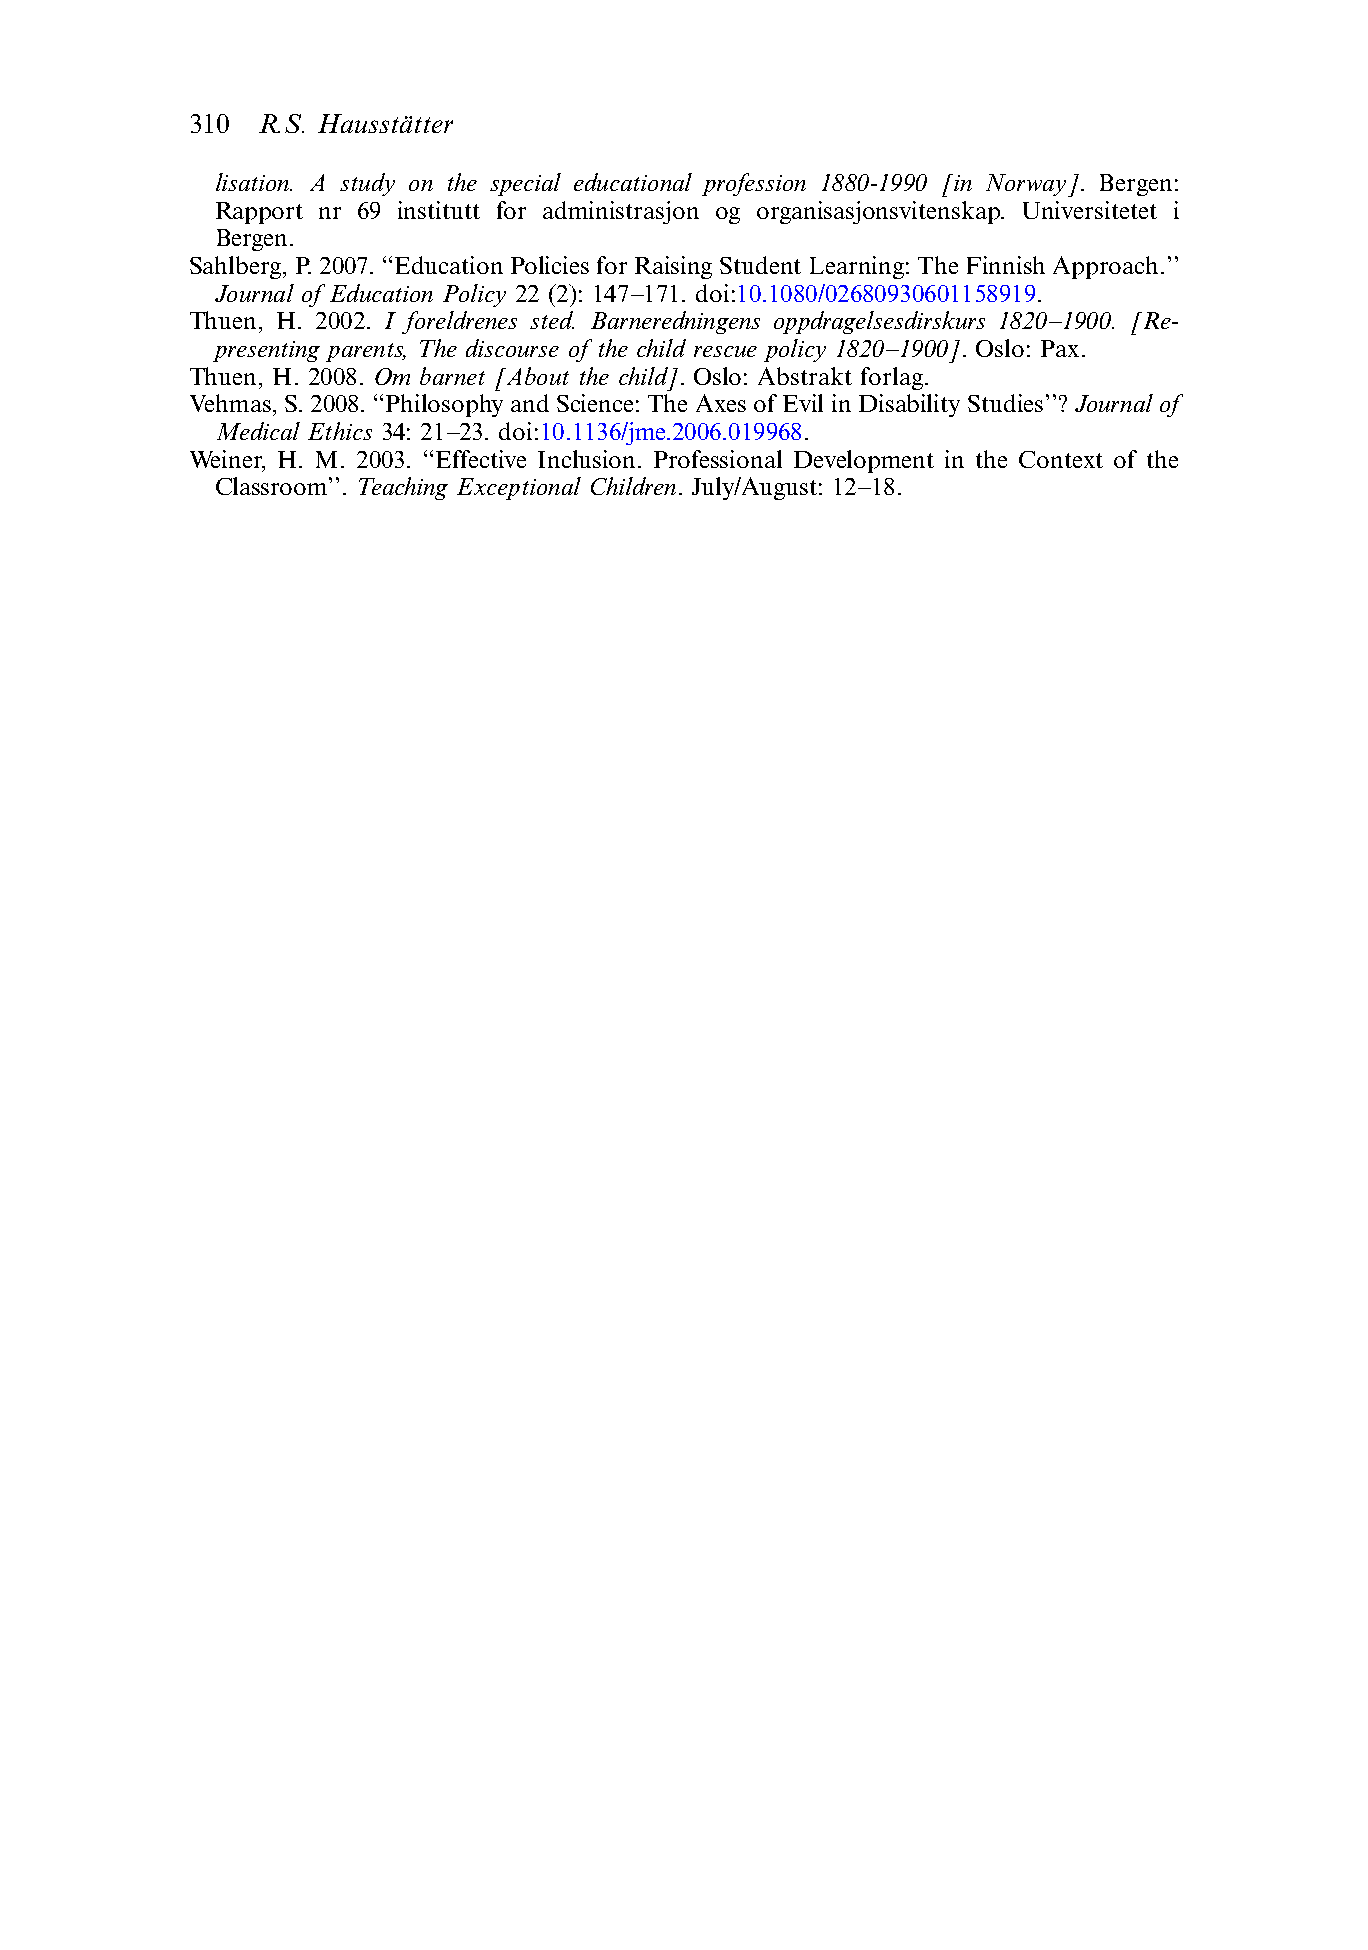 This screenshot has width=1368, height=1950. I want to click on discourse, so click(512, 348).
